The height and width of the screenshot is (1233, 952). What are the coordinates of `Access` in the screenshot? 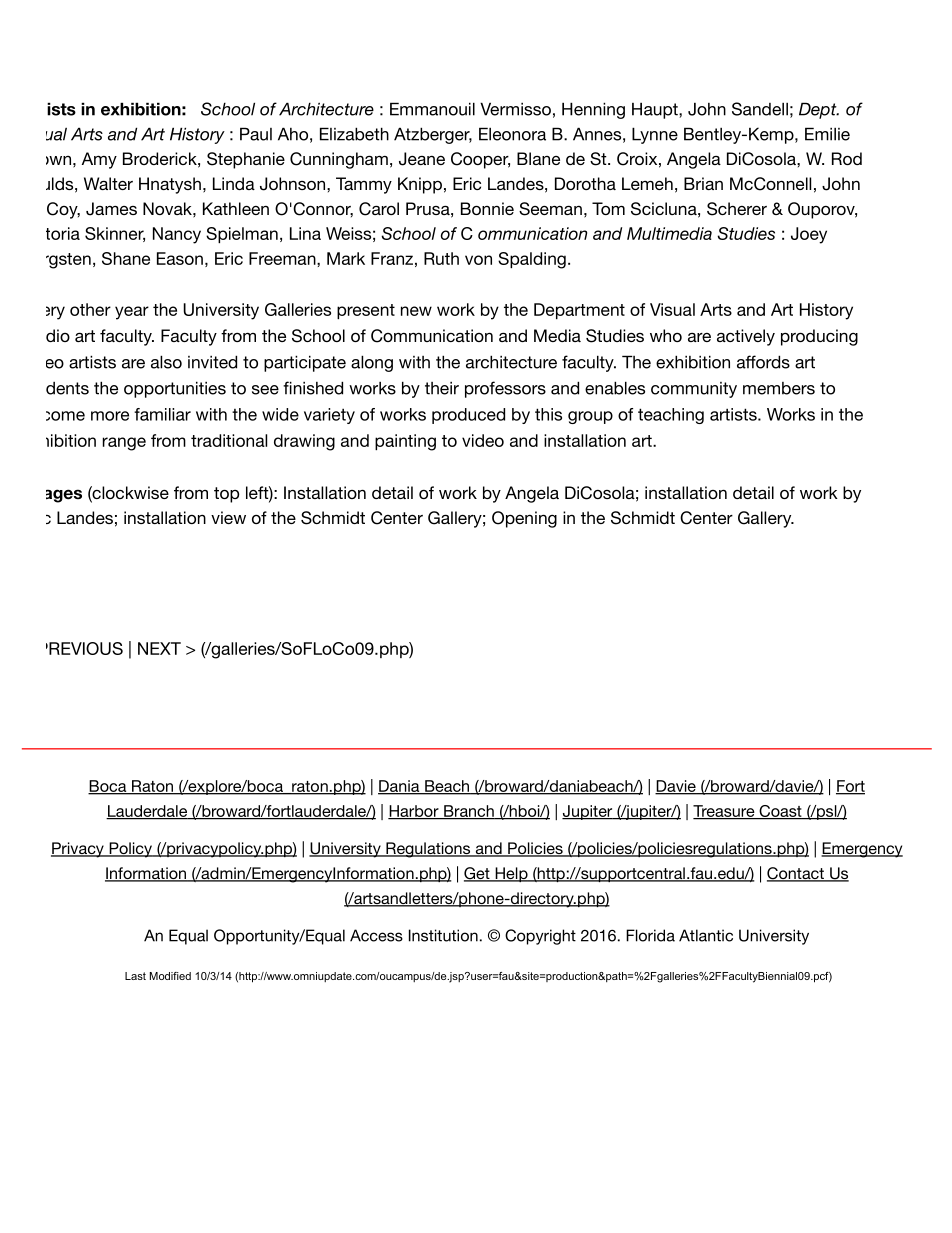 It's located at (376, 935).
